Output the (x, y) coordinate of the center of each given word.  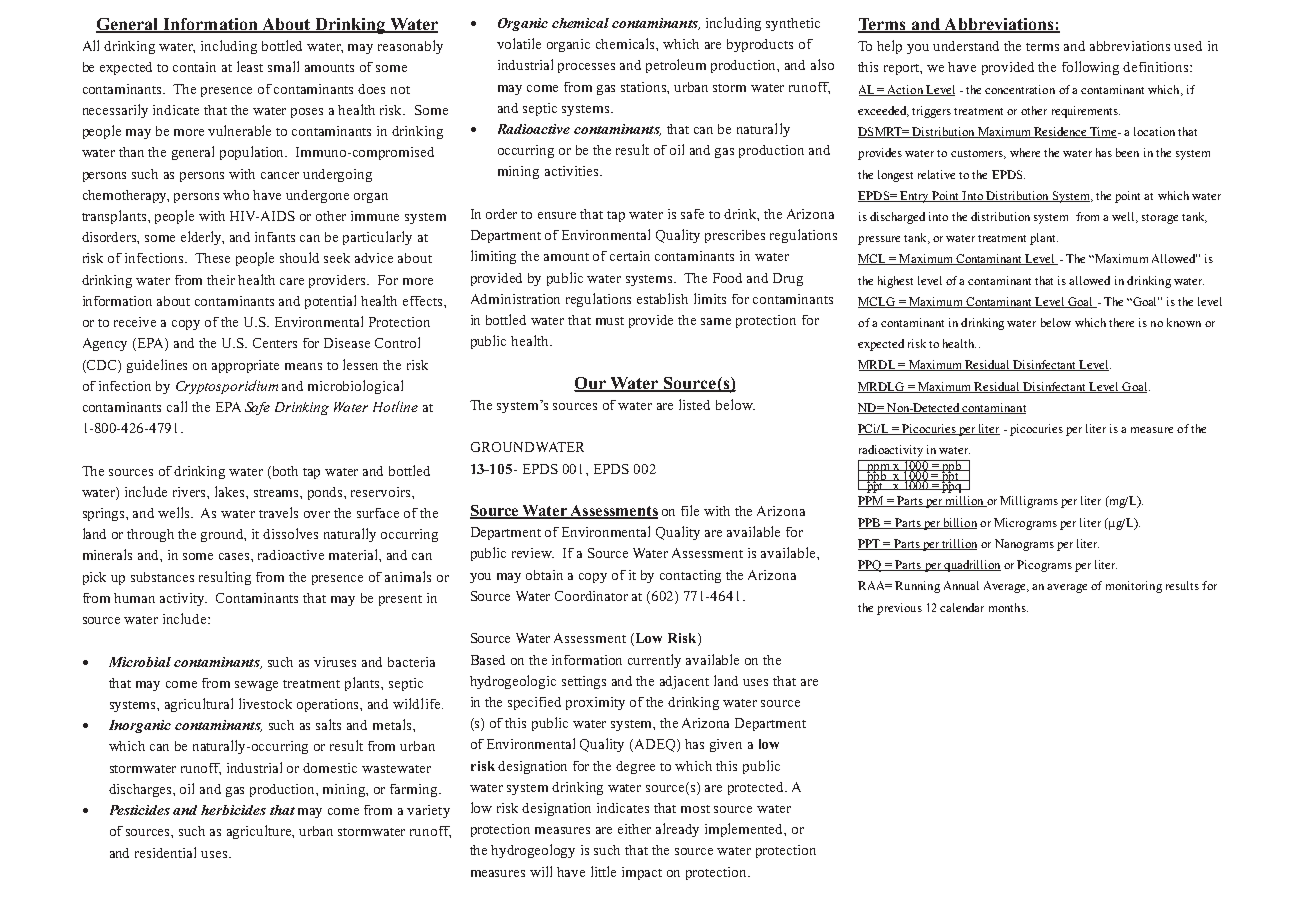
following (1090, 68)
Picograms (1044, 566)
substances (162, 577)
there (1121, 322)
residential (165, 852)
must (610, 321)
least (250, 66)
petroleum (676, 66)
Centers (275, 343)
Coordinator (591, 596)
